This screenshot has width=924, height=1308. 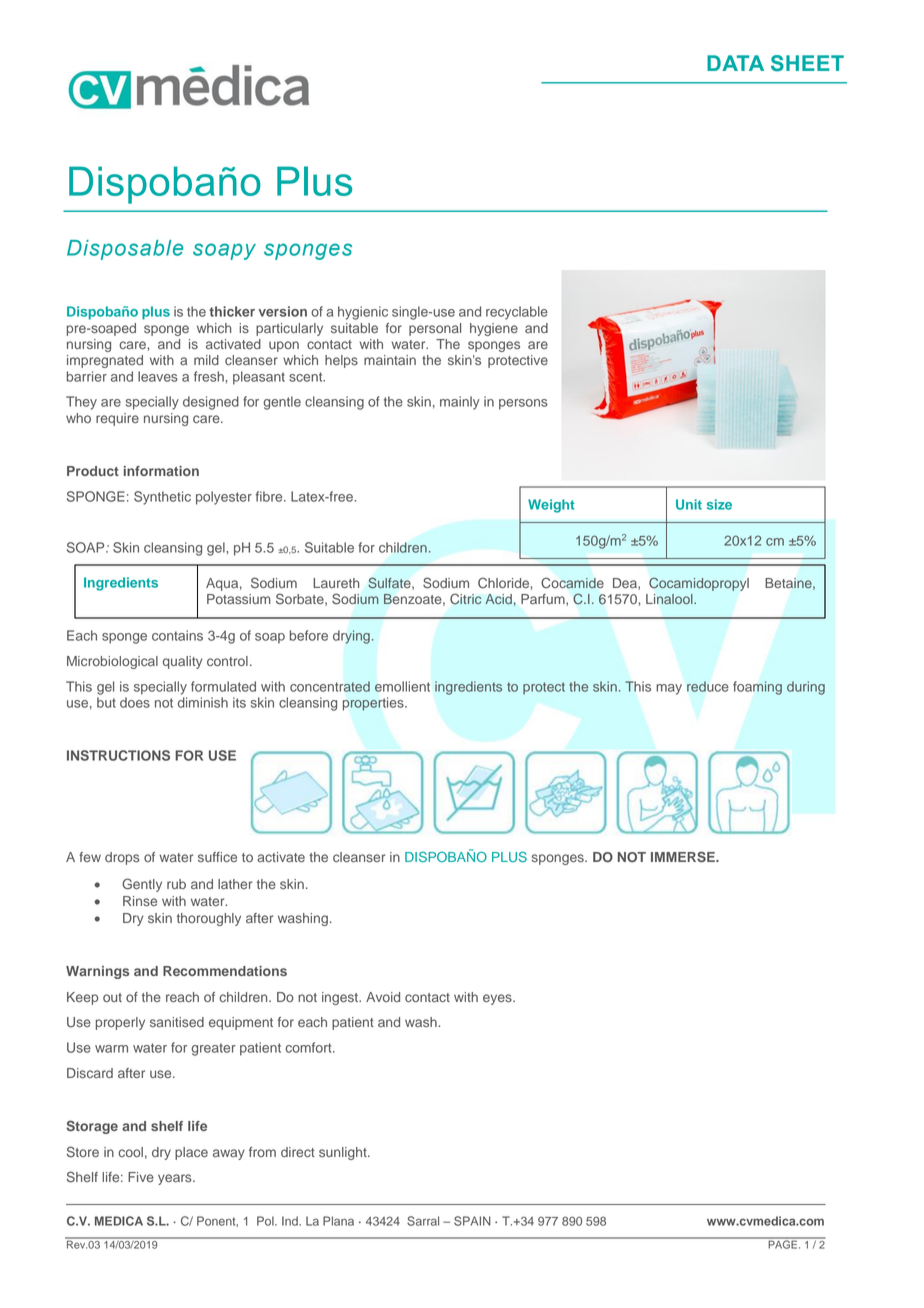 I want to click on reduce, so click(x=708, y=686).
